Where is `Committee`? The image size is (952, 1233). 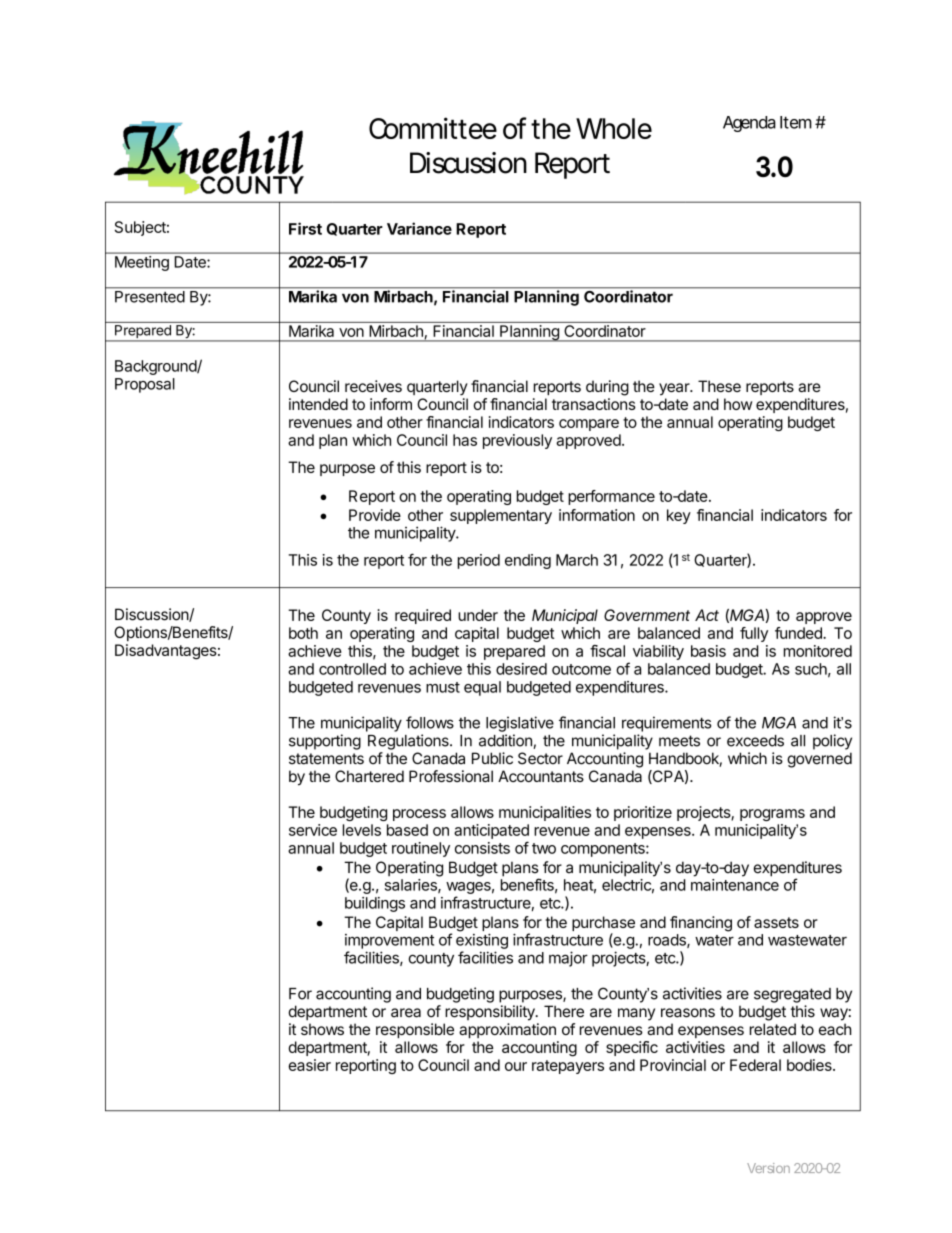
Committee is located at coordinates (433, 128).
